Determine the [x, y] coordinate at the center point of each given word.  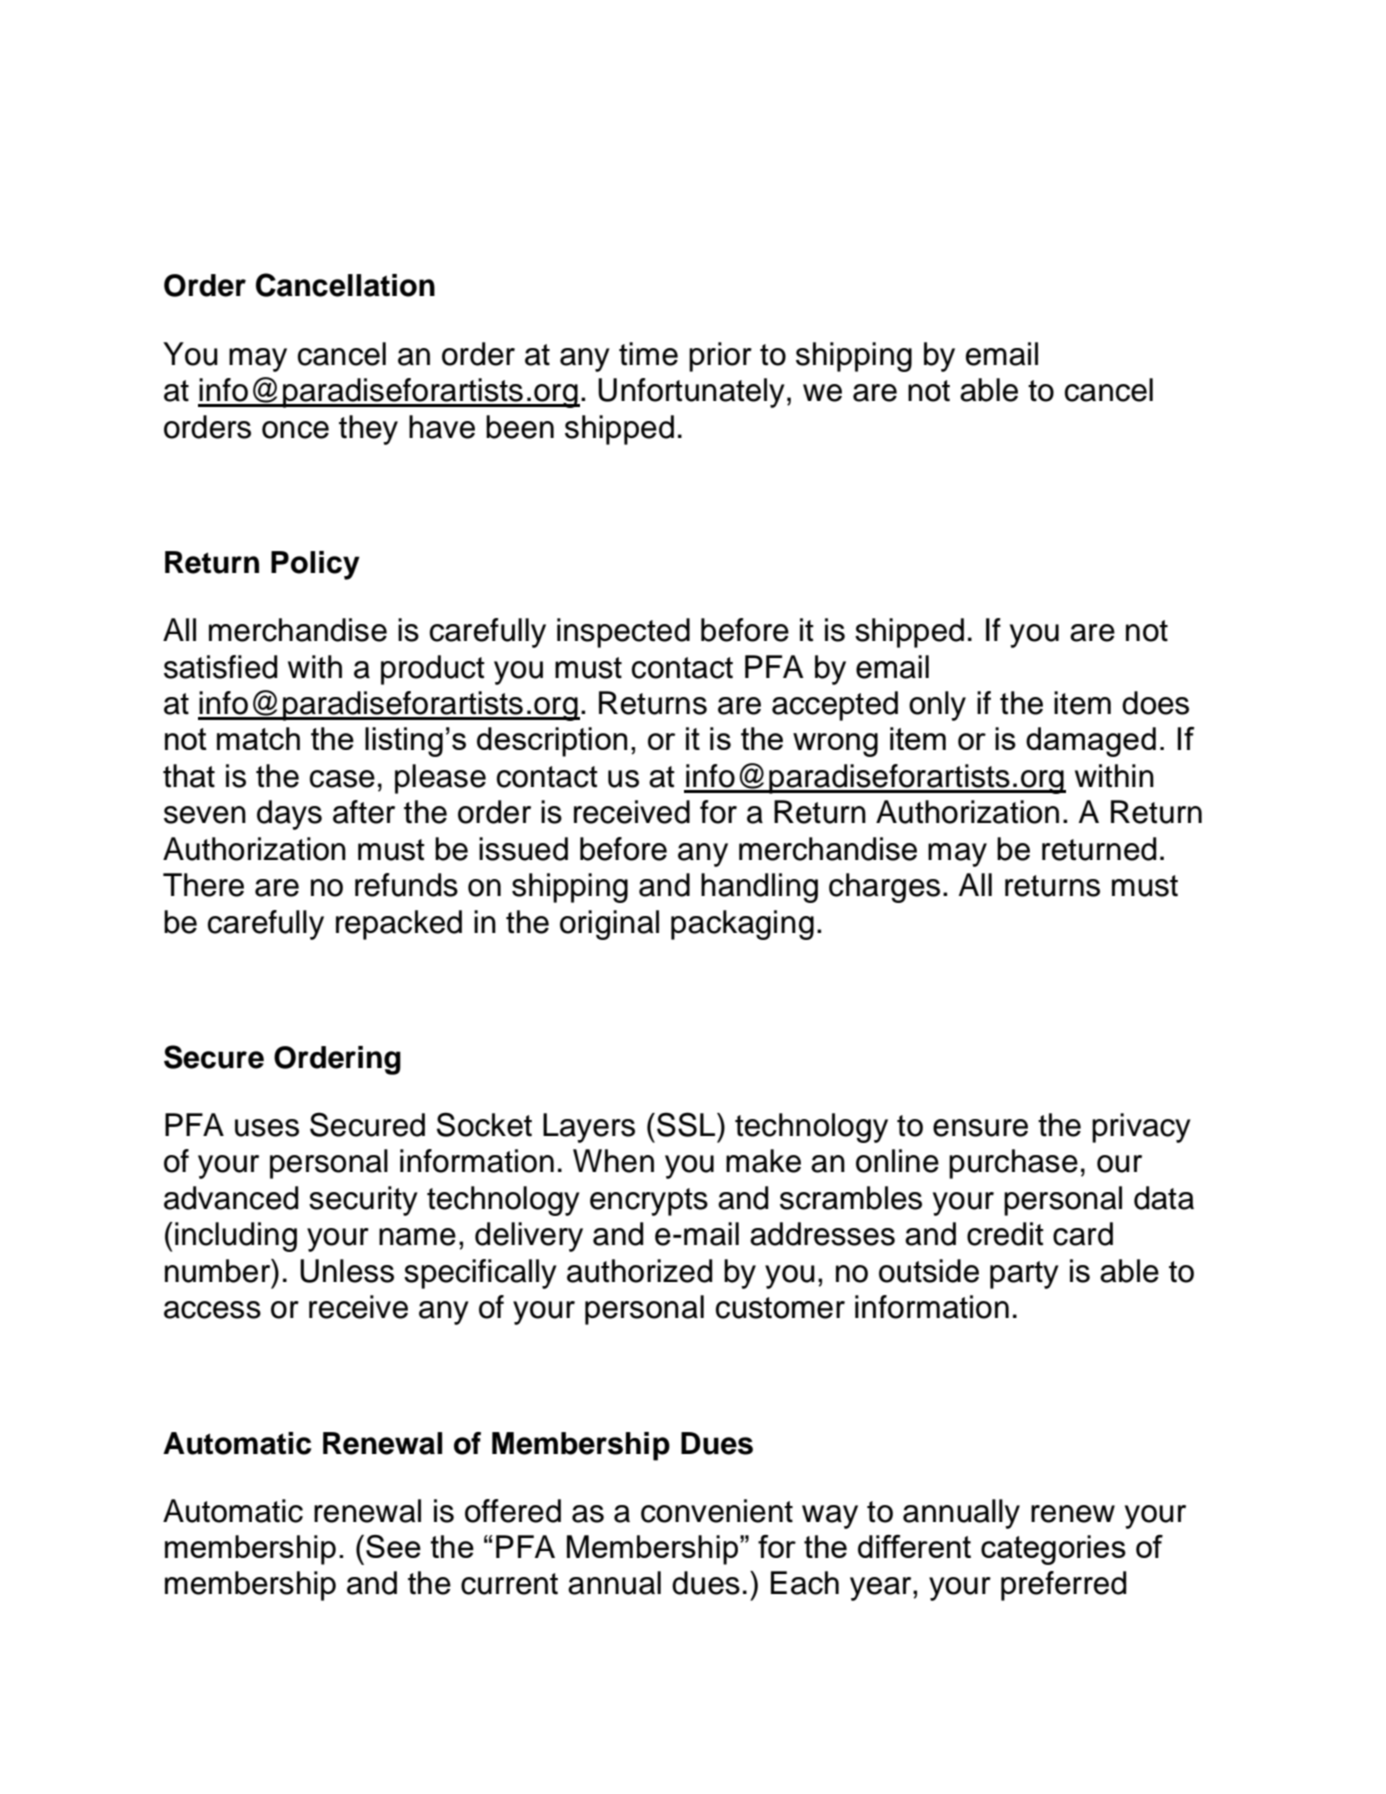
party [1024, 1275]
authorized [639, 1271]
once [295, 430]
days [289, 815]
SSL [687, 1124]
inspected [623, 633]
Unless [347, 1271]
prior [720, 357]
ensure [980, 1128]
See [393, 1546]
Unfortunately [691, 393]
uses [267, 1128]
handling [759, 888]
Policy [315, 565]
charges [884, 888]
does [1155, 703]
